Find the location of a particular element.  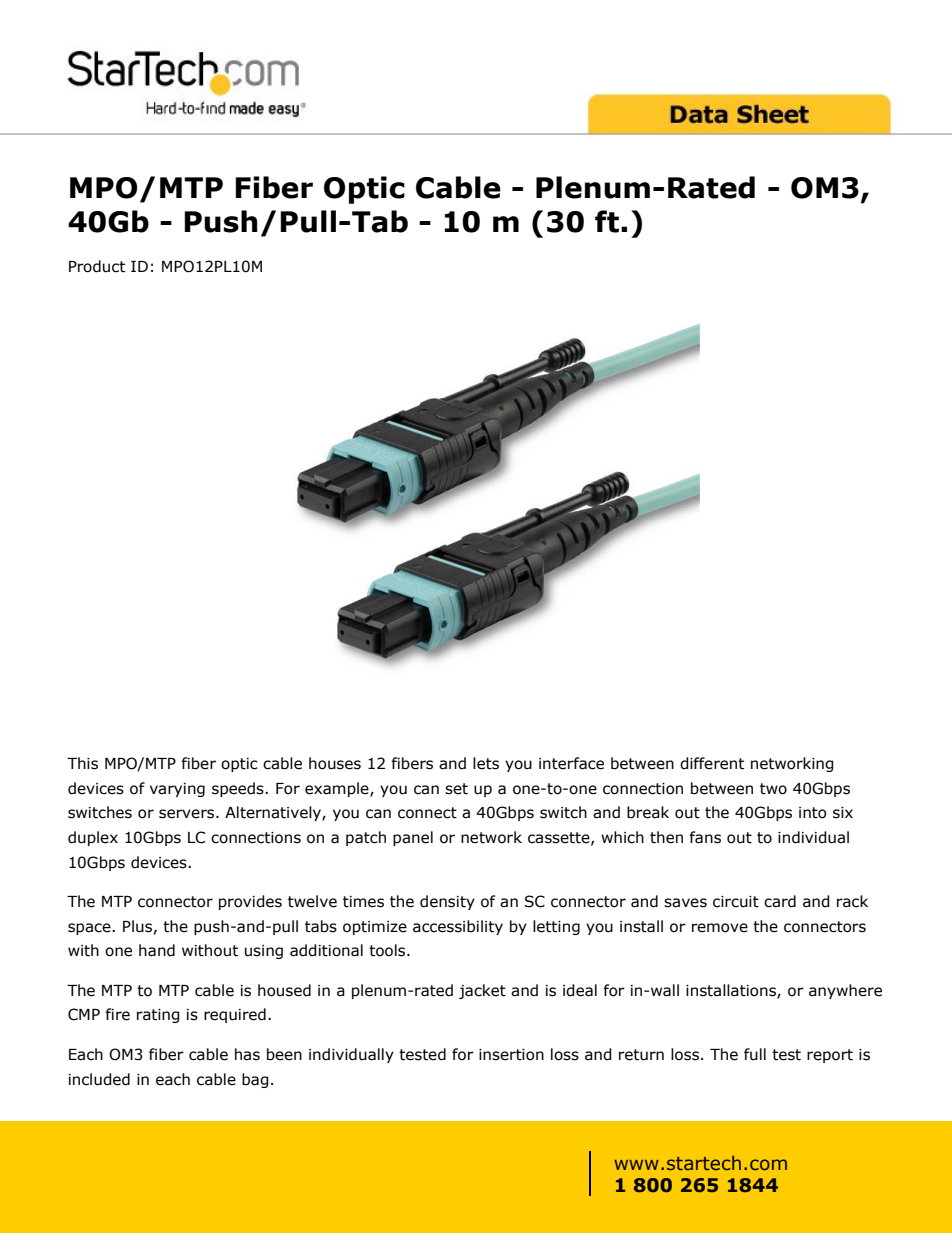

interface is located at coordinates (571, 763).
